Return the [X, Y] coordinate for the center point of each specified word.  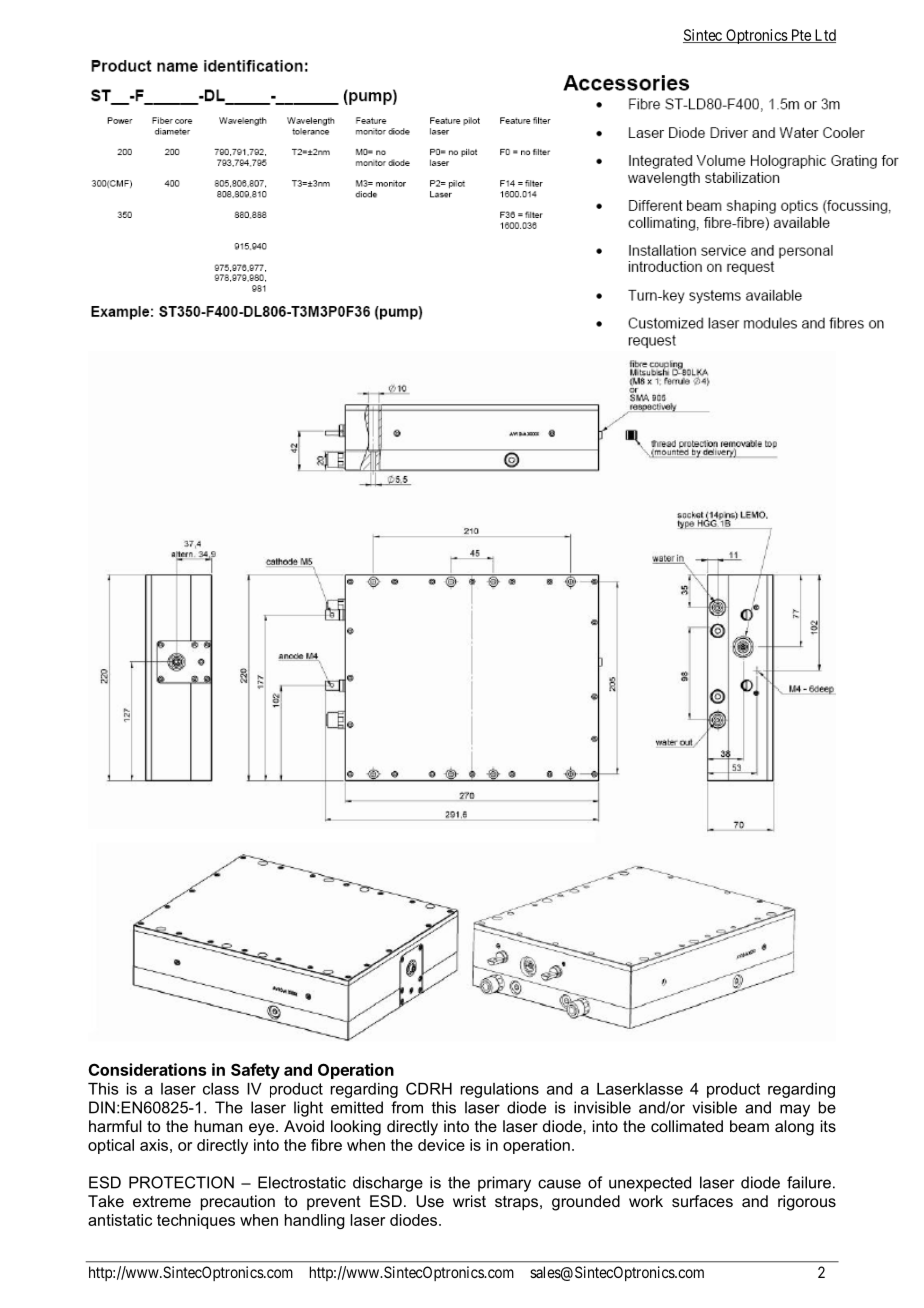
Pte [801, 36]
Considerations [147, 1069]
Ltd [824, 36]
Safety [255, 1071]
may [795, 1110]
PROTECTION [181, 1182]
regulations [500, 1090]
